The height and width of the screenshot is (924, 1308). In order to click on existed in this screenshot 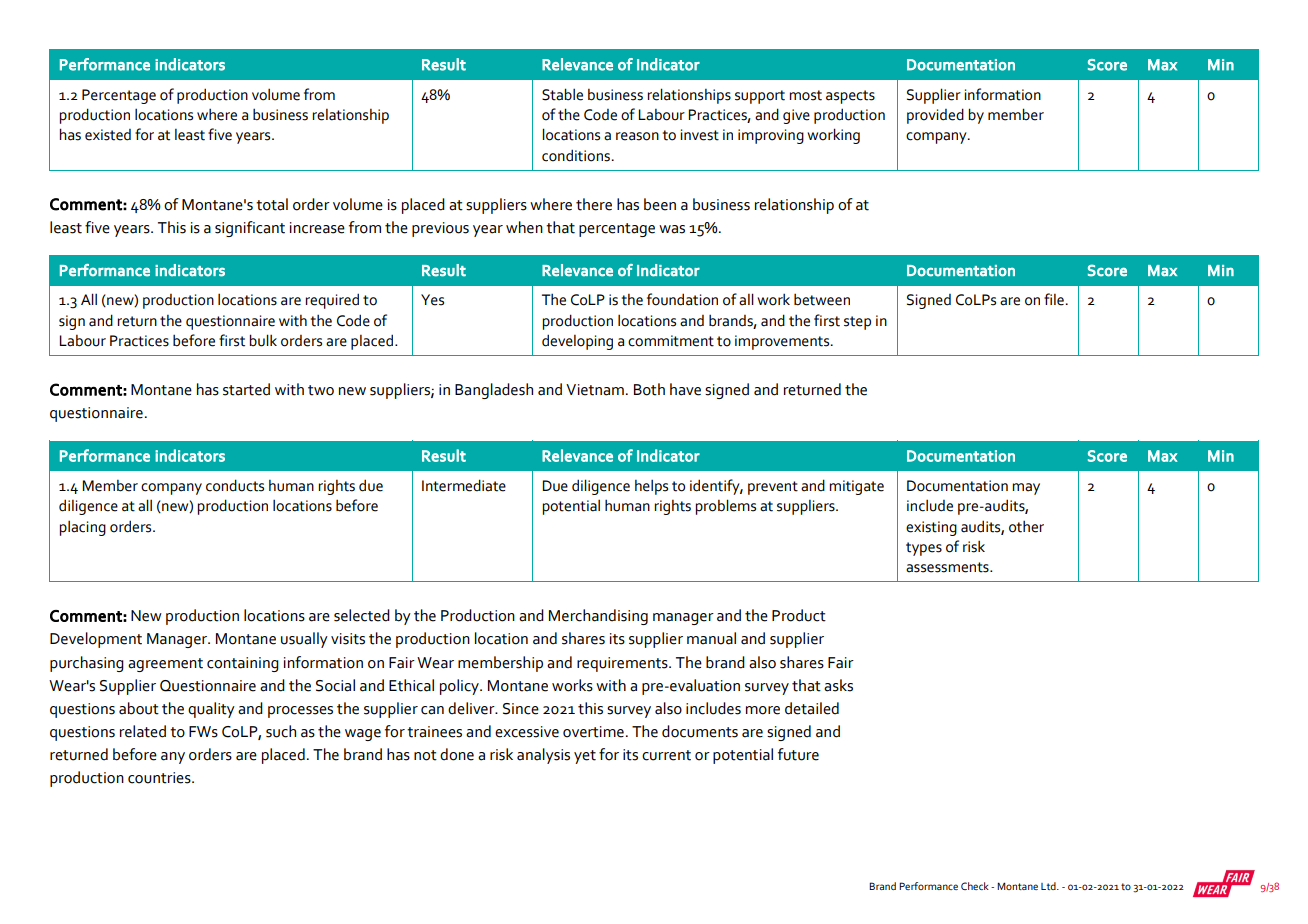, I will do `click(108, 135)`.
